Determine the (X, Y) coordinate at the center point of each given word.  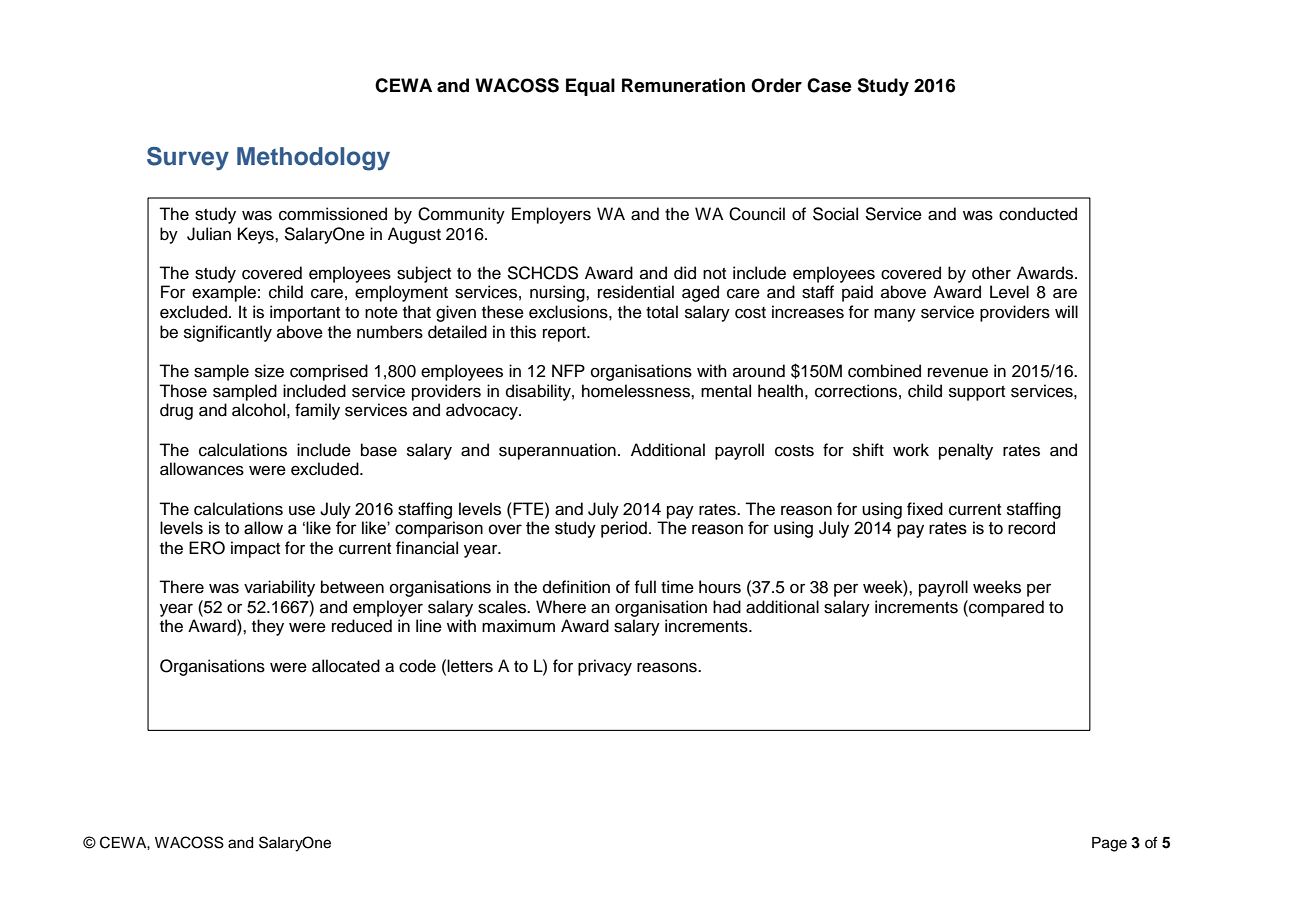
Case (829, 85)
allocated (346, 666)
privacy (605, 667)
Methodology (313, 159)
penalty (966, 451)
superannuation (557, 451)
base (379, 450)
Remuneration (683, 85)
